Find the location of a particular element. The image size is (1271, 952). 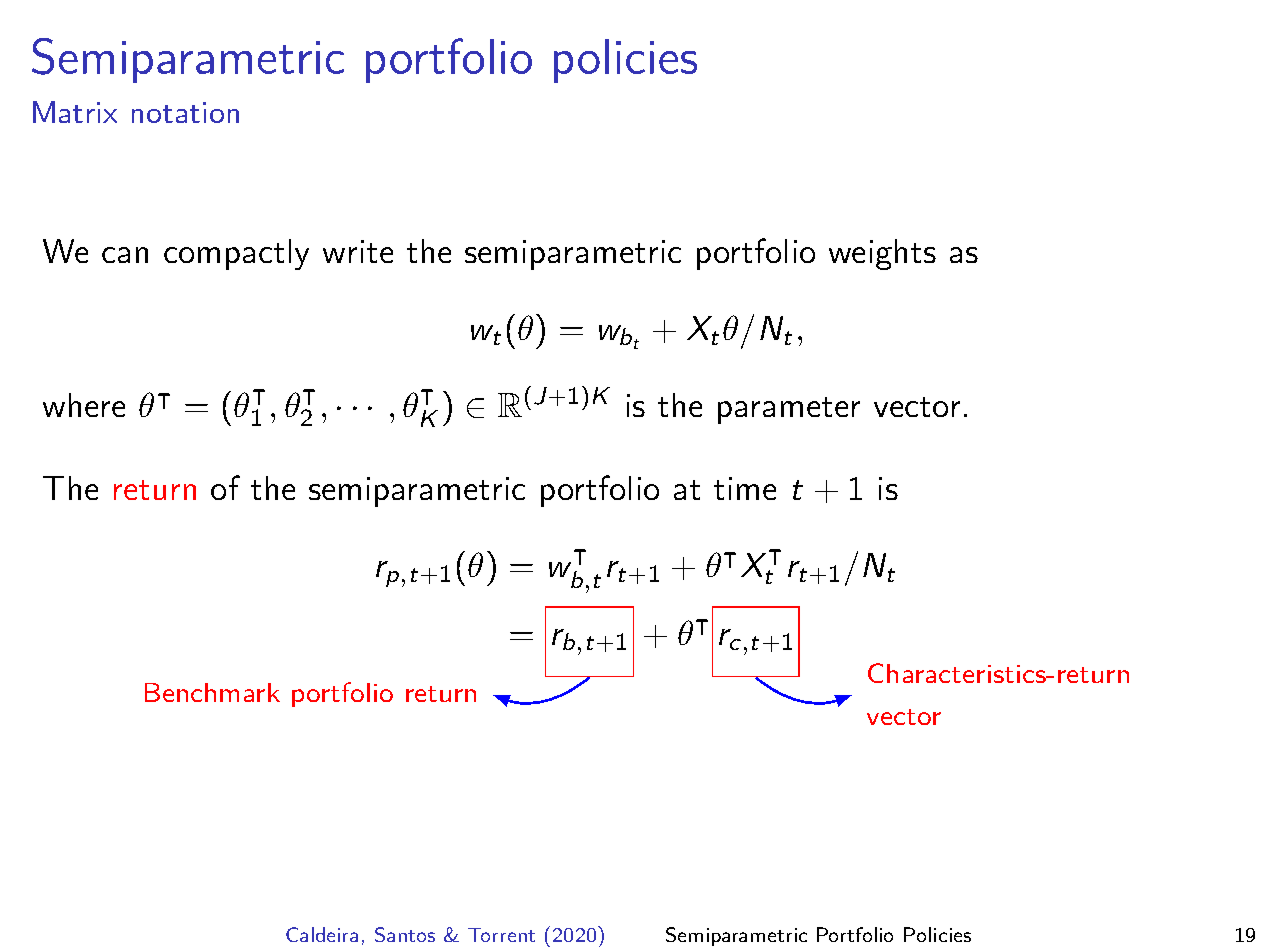

write is located at coordinates (358, 251).
